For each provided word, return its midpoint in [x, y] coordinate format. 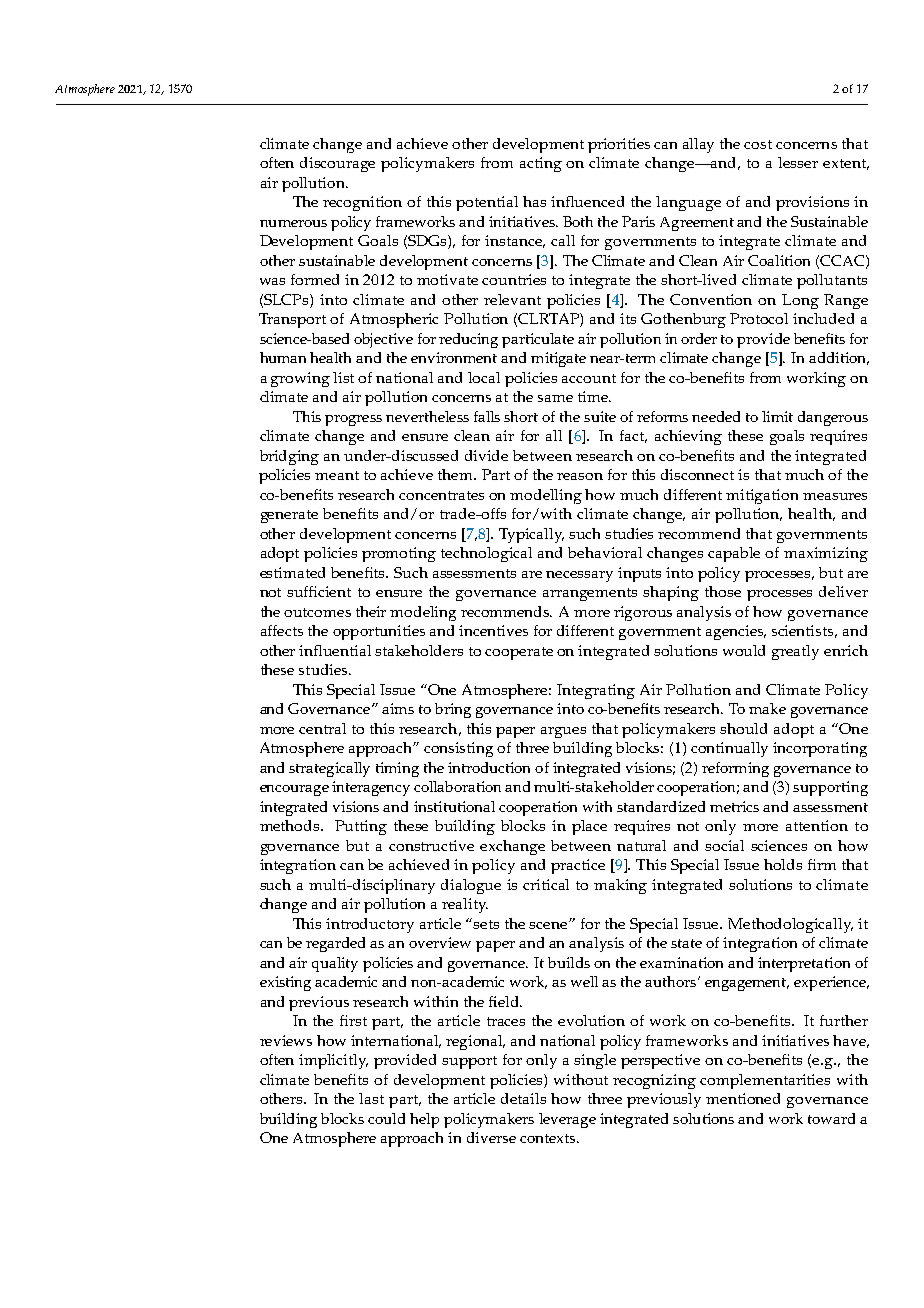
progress [353, 420]
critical [546, 884]
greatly [795, 652]
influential [335, 650]
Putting [361, 827]
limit [777, 416]
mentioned [743, 1098]
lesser [798, 162]
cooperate [519, 653]
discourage [337, 164]
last [371, 1098]
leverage [567, 1120]
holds [783, 864]
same [555, 398]
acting [541, 164]
